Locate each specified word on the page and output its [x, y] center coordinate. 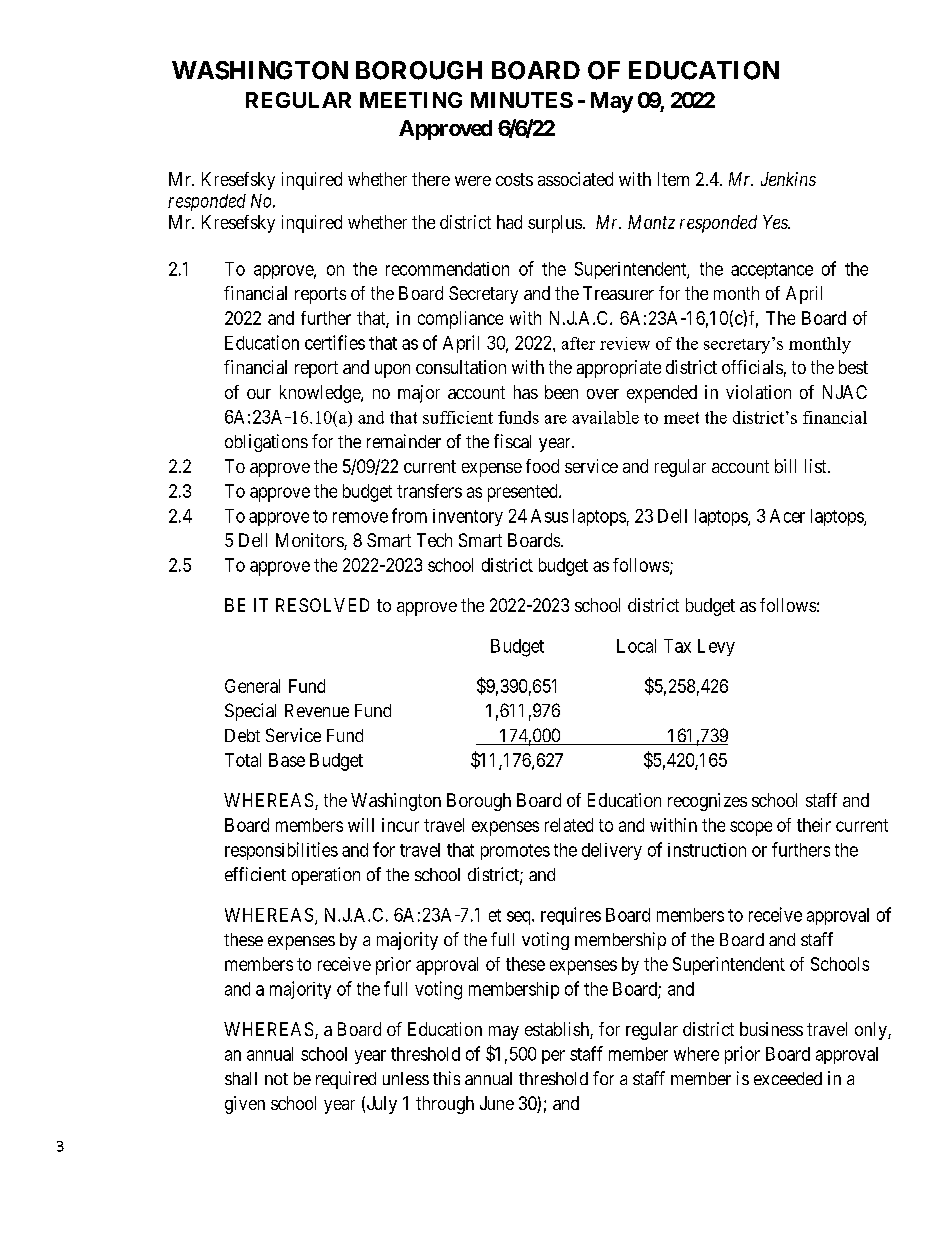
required [346, 1080]
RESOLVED [322, 605]
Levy [716, 647]
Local [636, 646]
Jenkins [788, 179]
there [431, 179]
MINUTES [522, 100]
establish [558, 1030]
